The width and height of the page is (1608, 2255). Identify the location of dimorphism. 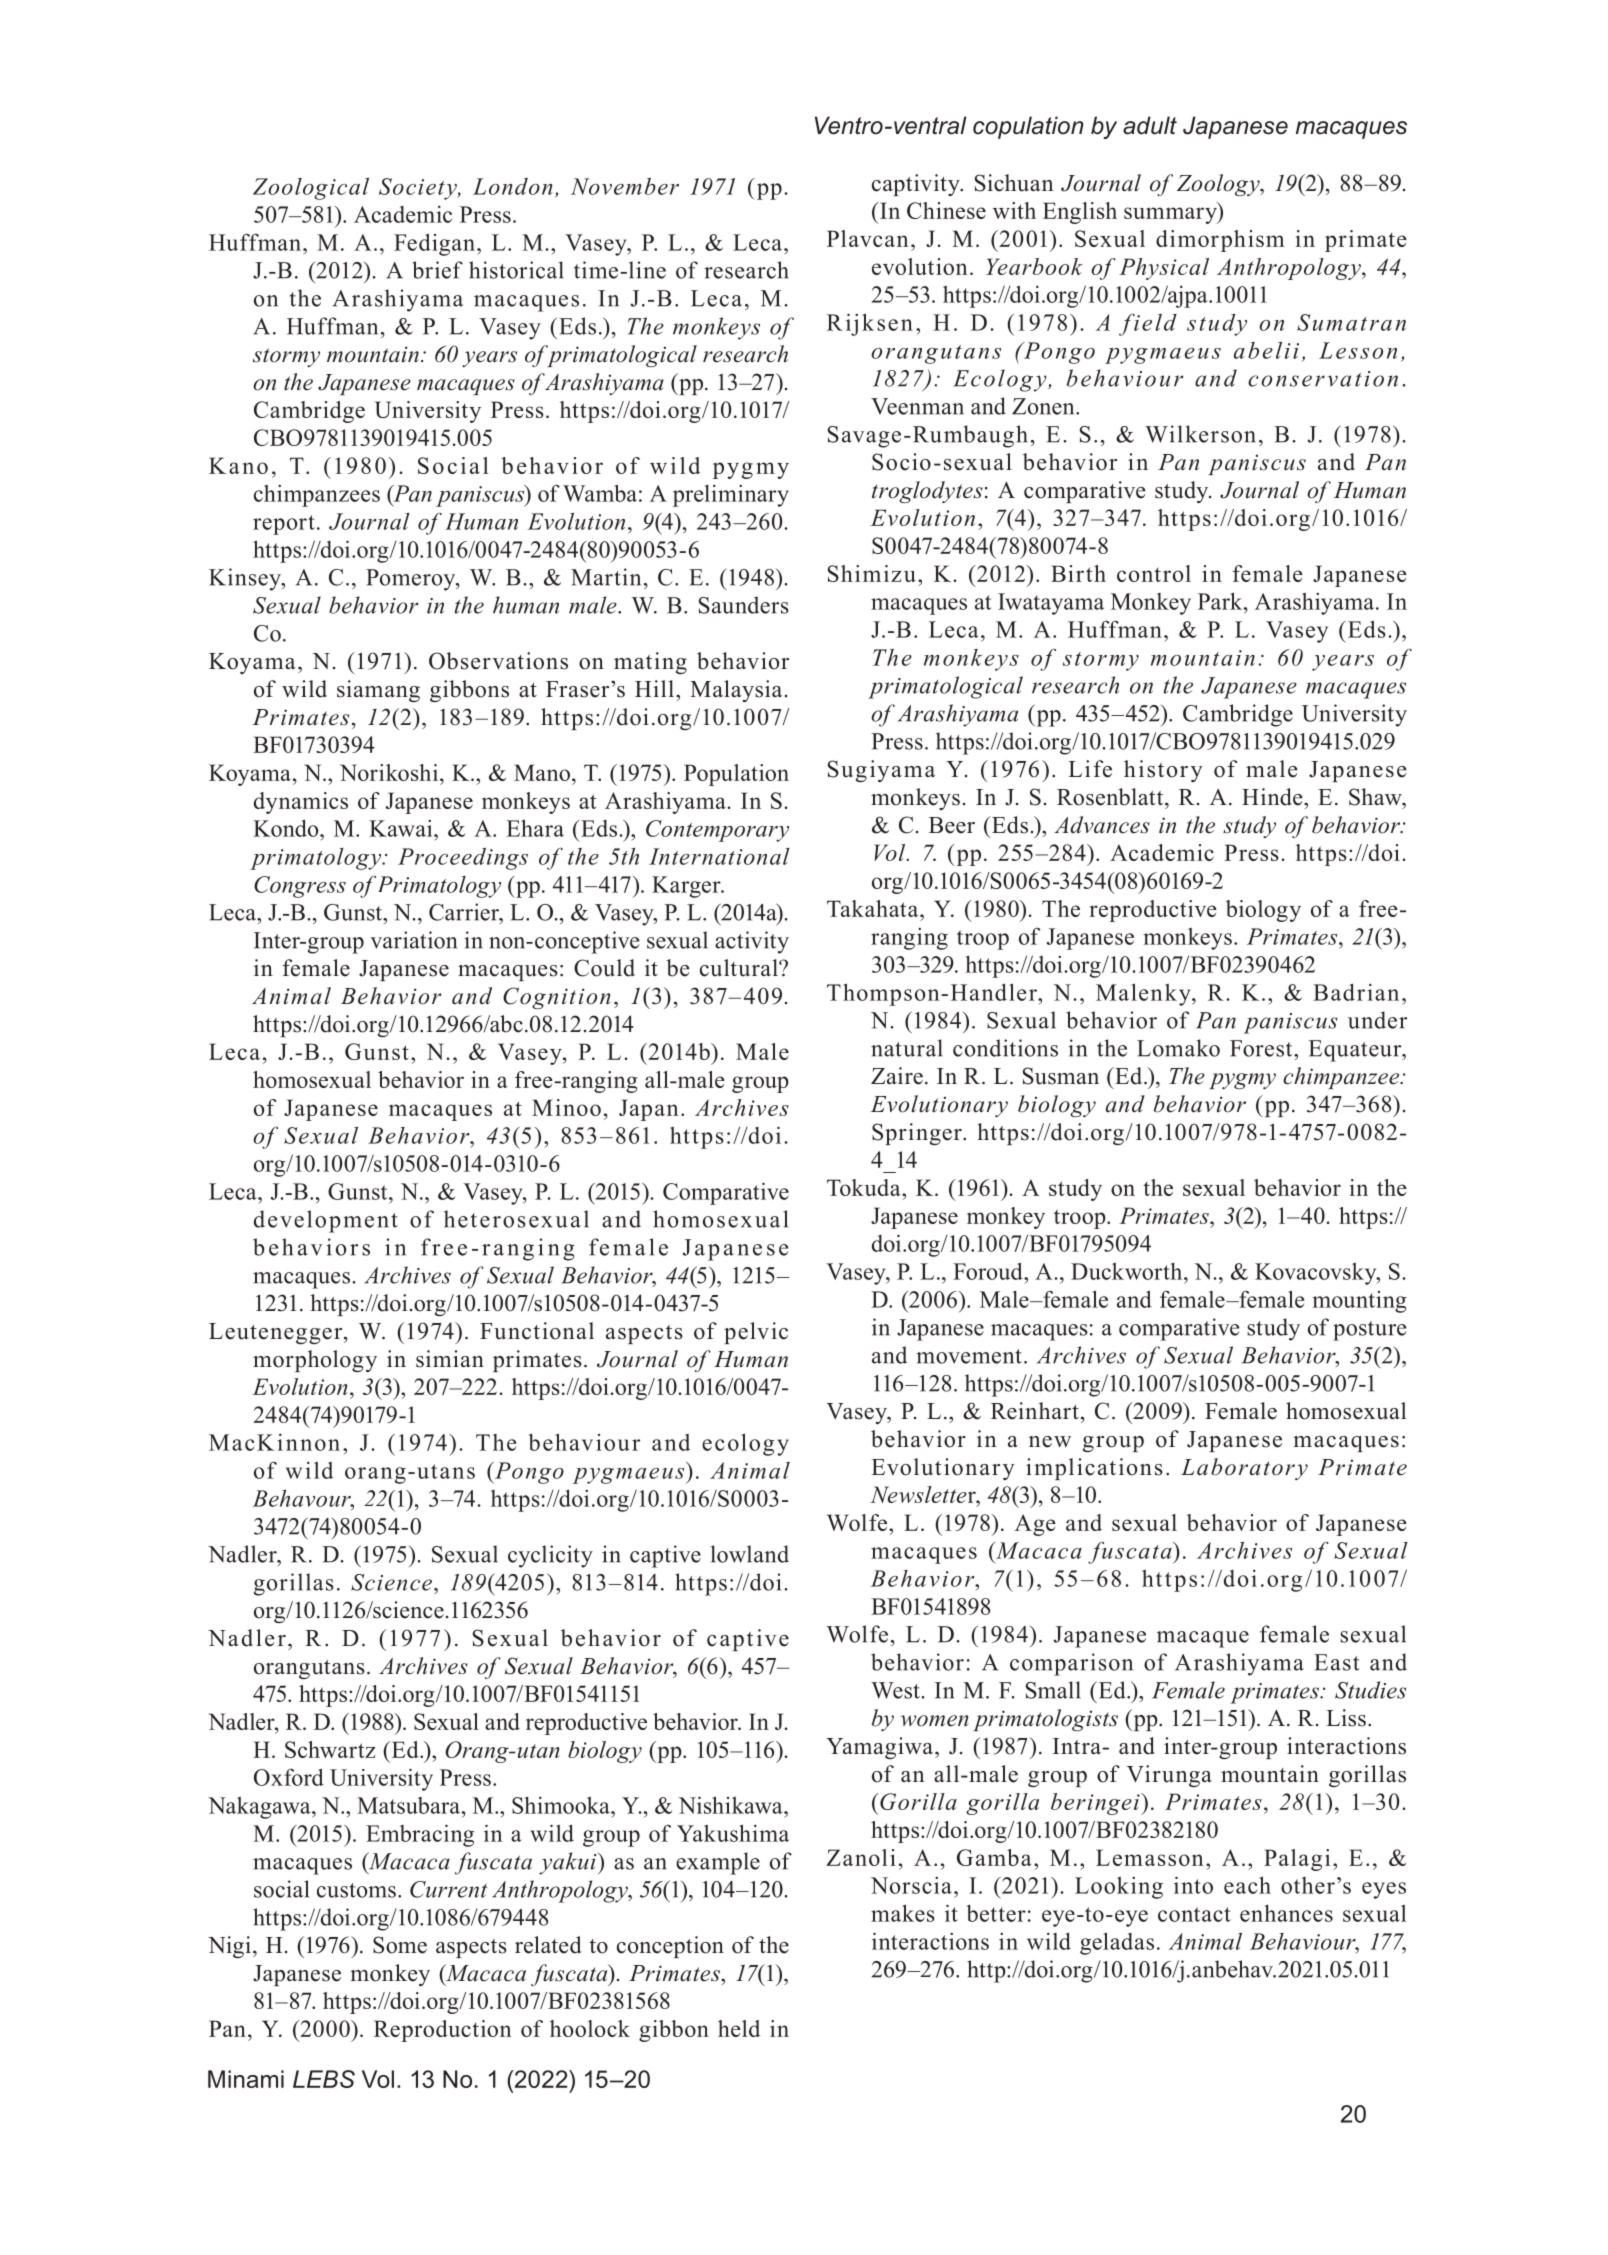
(1220, 241).
